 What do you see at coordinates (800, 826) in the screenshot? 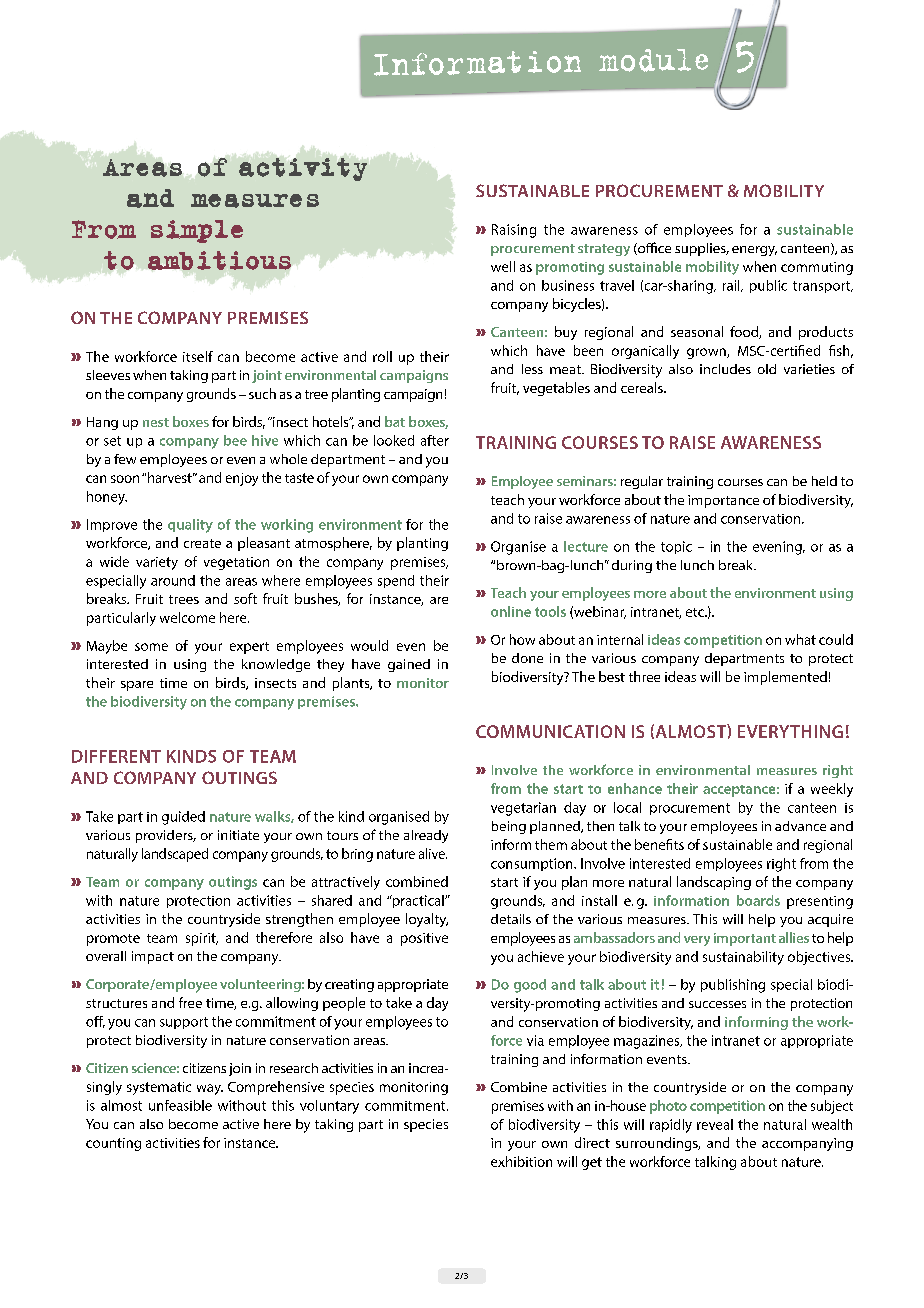
I see `advance` at bounding box center [800, 826].
